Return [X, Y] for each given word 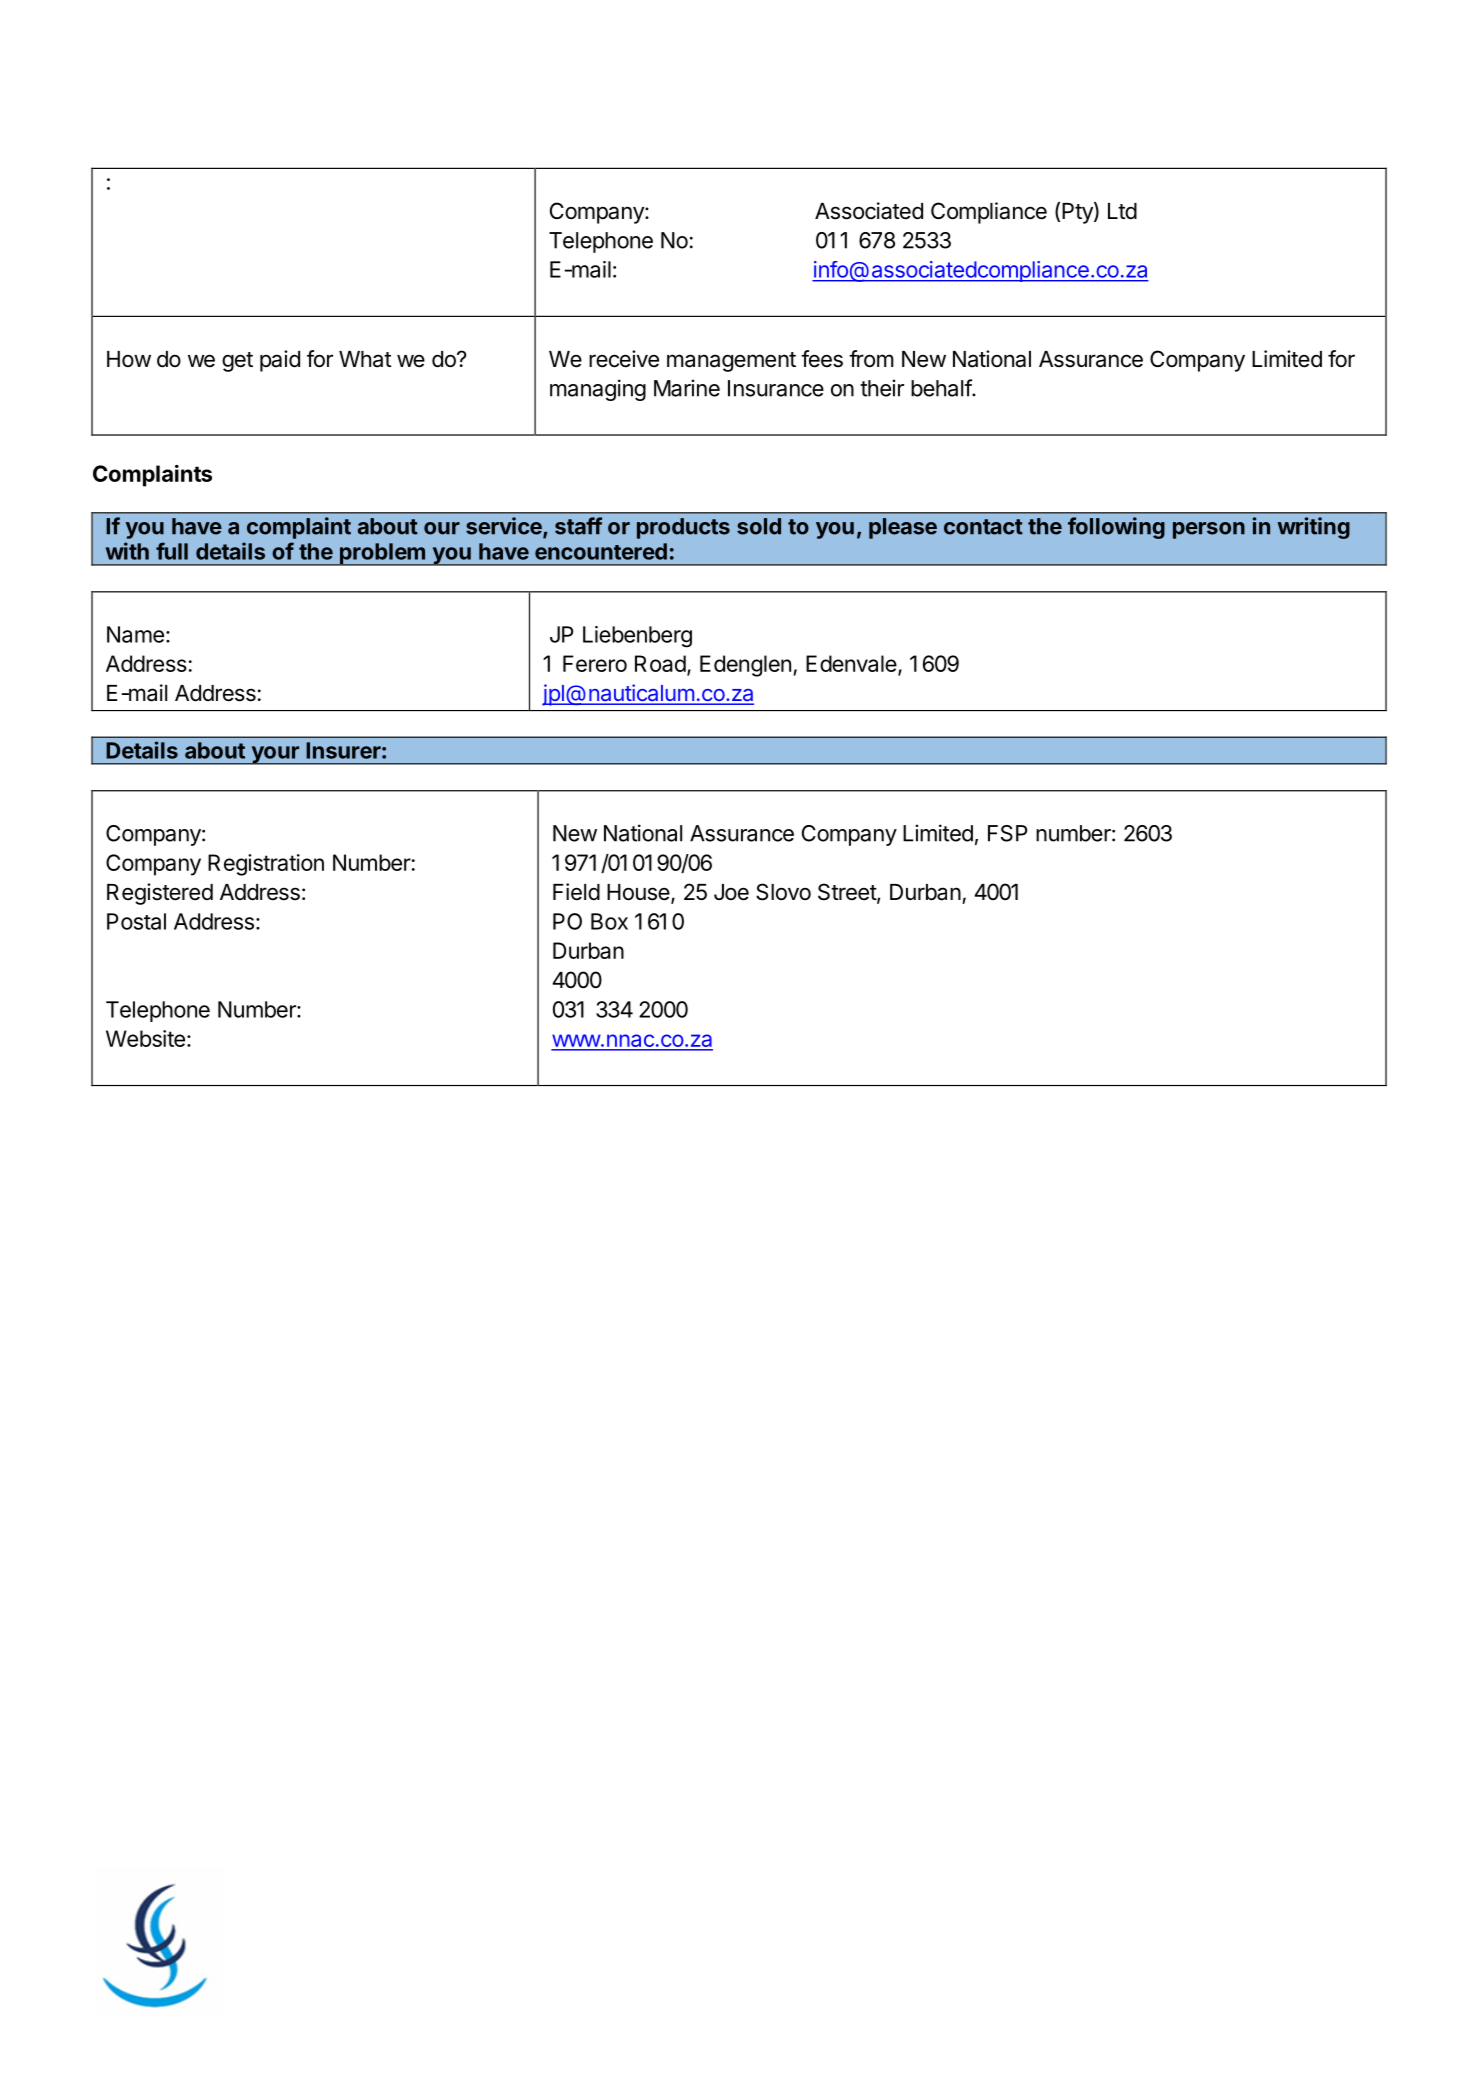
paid [280, 361]
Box [609, 921]
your [275, 755]
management [731, 362]
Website [145, 1038]
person [1209, 530]
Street [848, 893]
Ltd [1122, 211]
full [172, 551]
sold [759, 526]
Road [660, 663]
